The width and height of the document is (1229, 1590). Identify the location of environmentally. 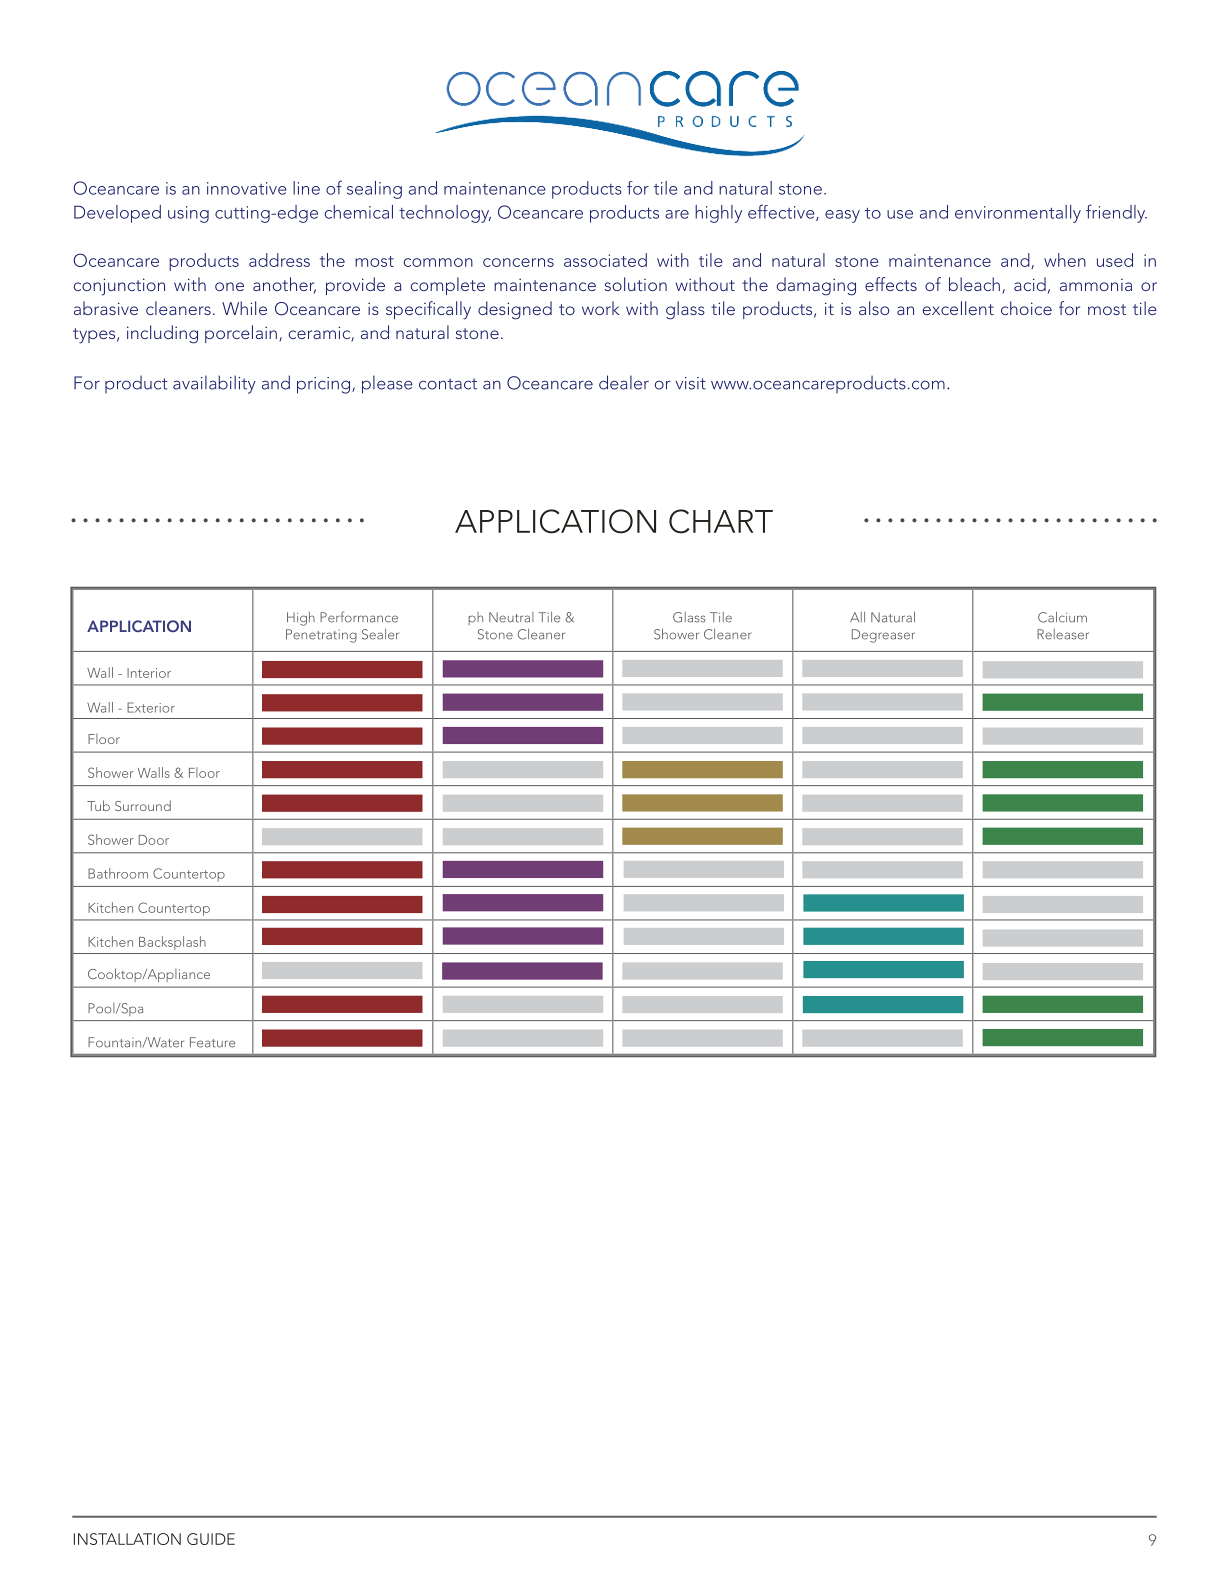
(1018, 214).
